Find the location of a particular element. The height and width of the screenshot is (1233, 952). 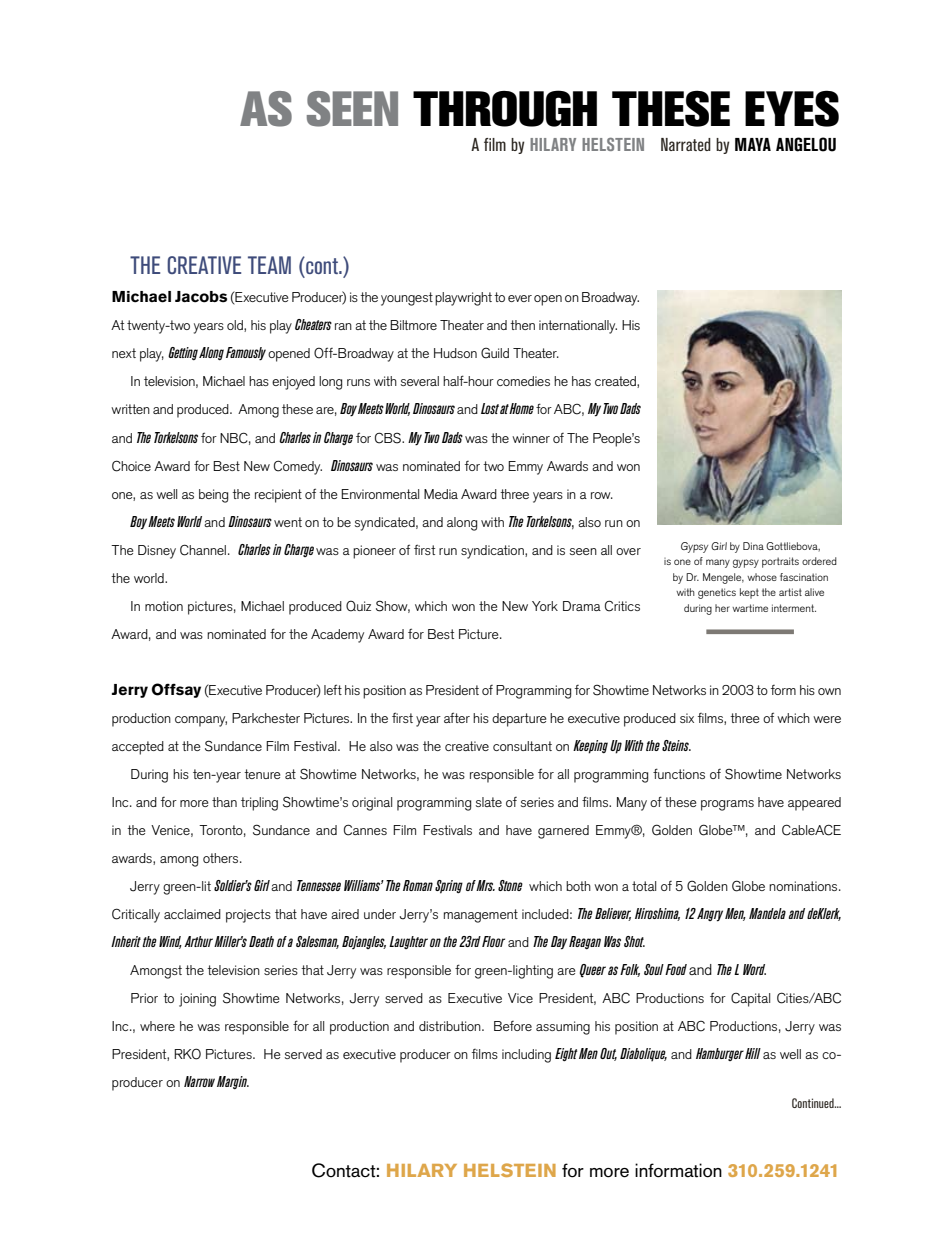

RKO is located at coordinates (187, 1054).
